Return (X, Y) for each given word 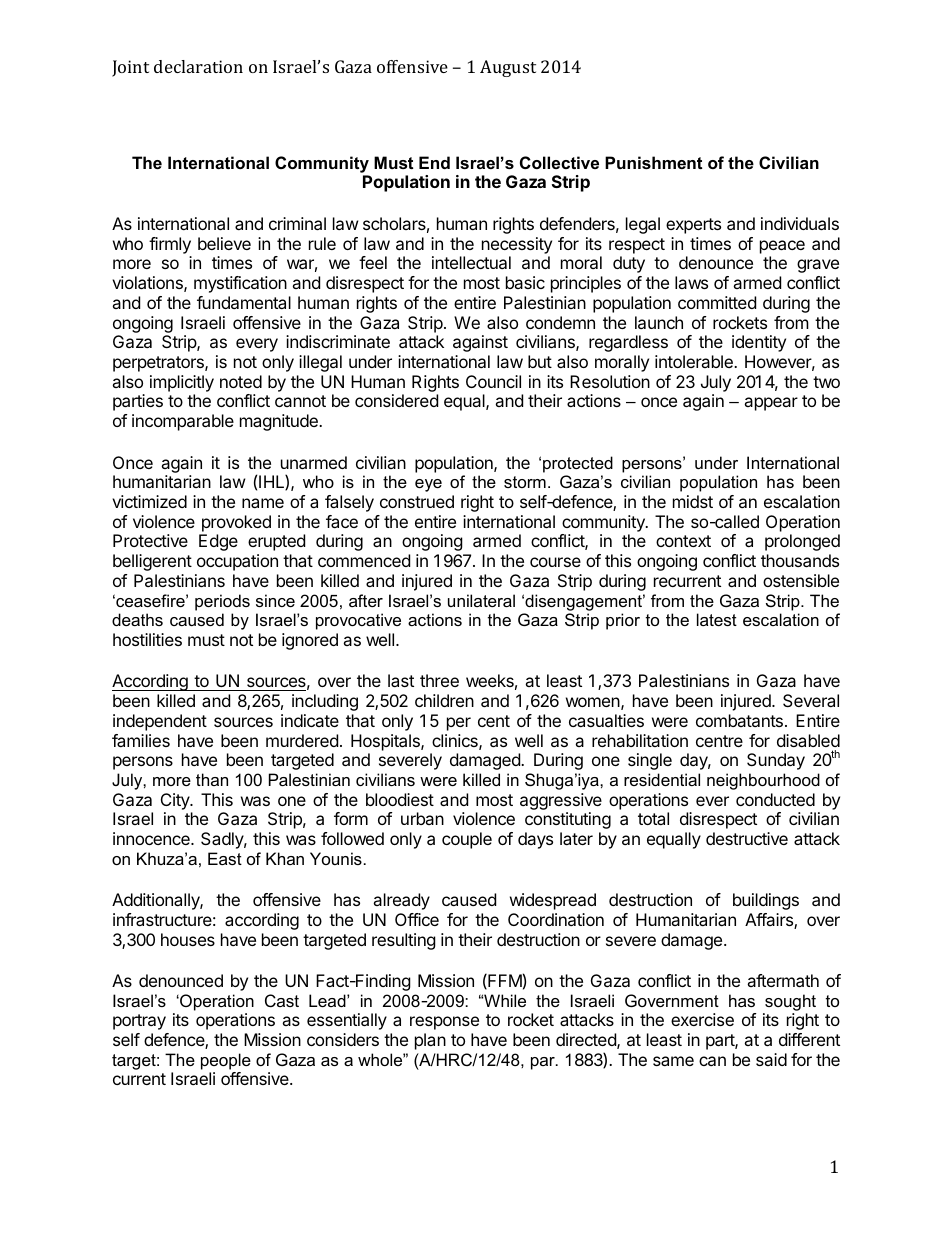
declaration (198, 66)
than (212, 779)
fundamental (244, 302)
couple (467, 840)
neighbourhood (763, 781)
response (444, 1023)
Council (493, 381)
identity (759, 343)
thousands (800, 560)
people (226, 1061)
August (508, 68)
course (555, 562)
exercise (702, 1019)
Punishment (653, 162)
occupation (237, 562)
